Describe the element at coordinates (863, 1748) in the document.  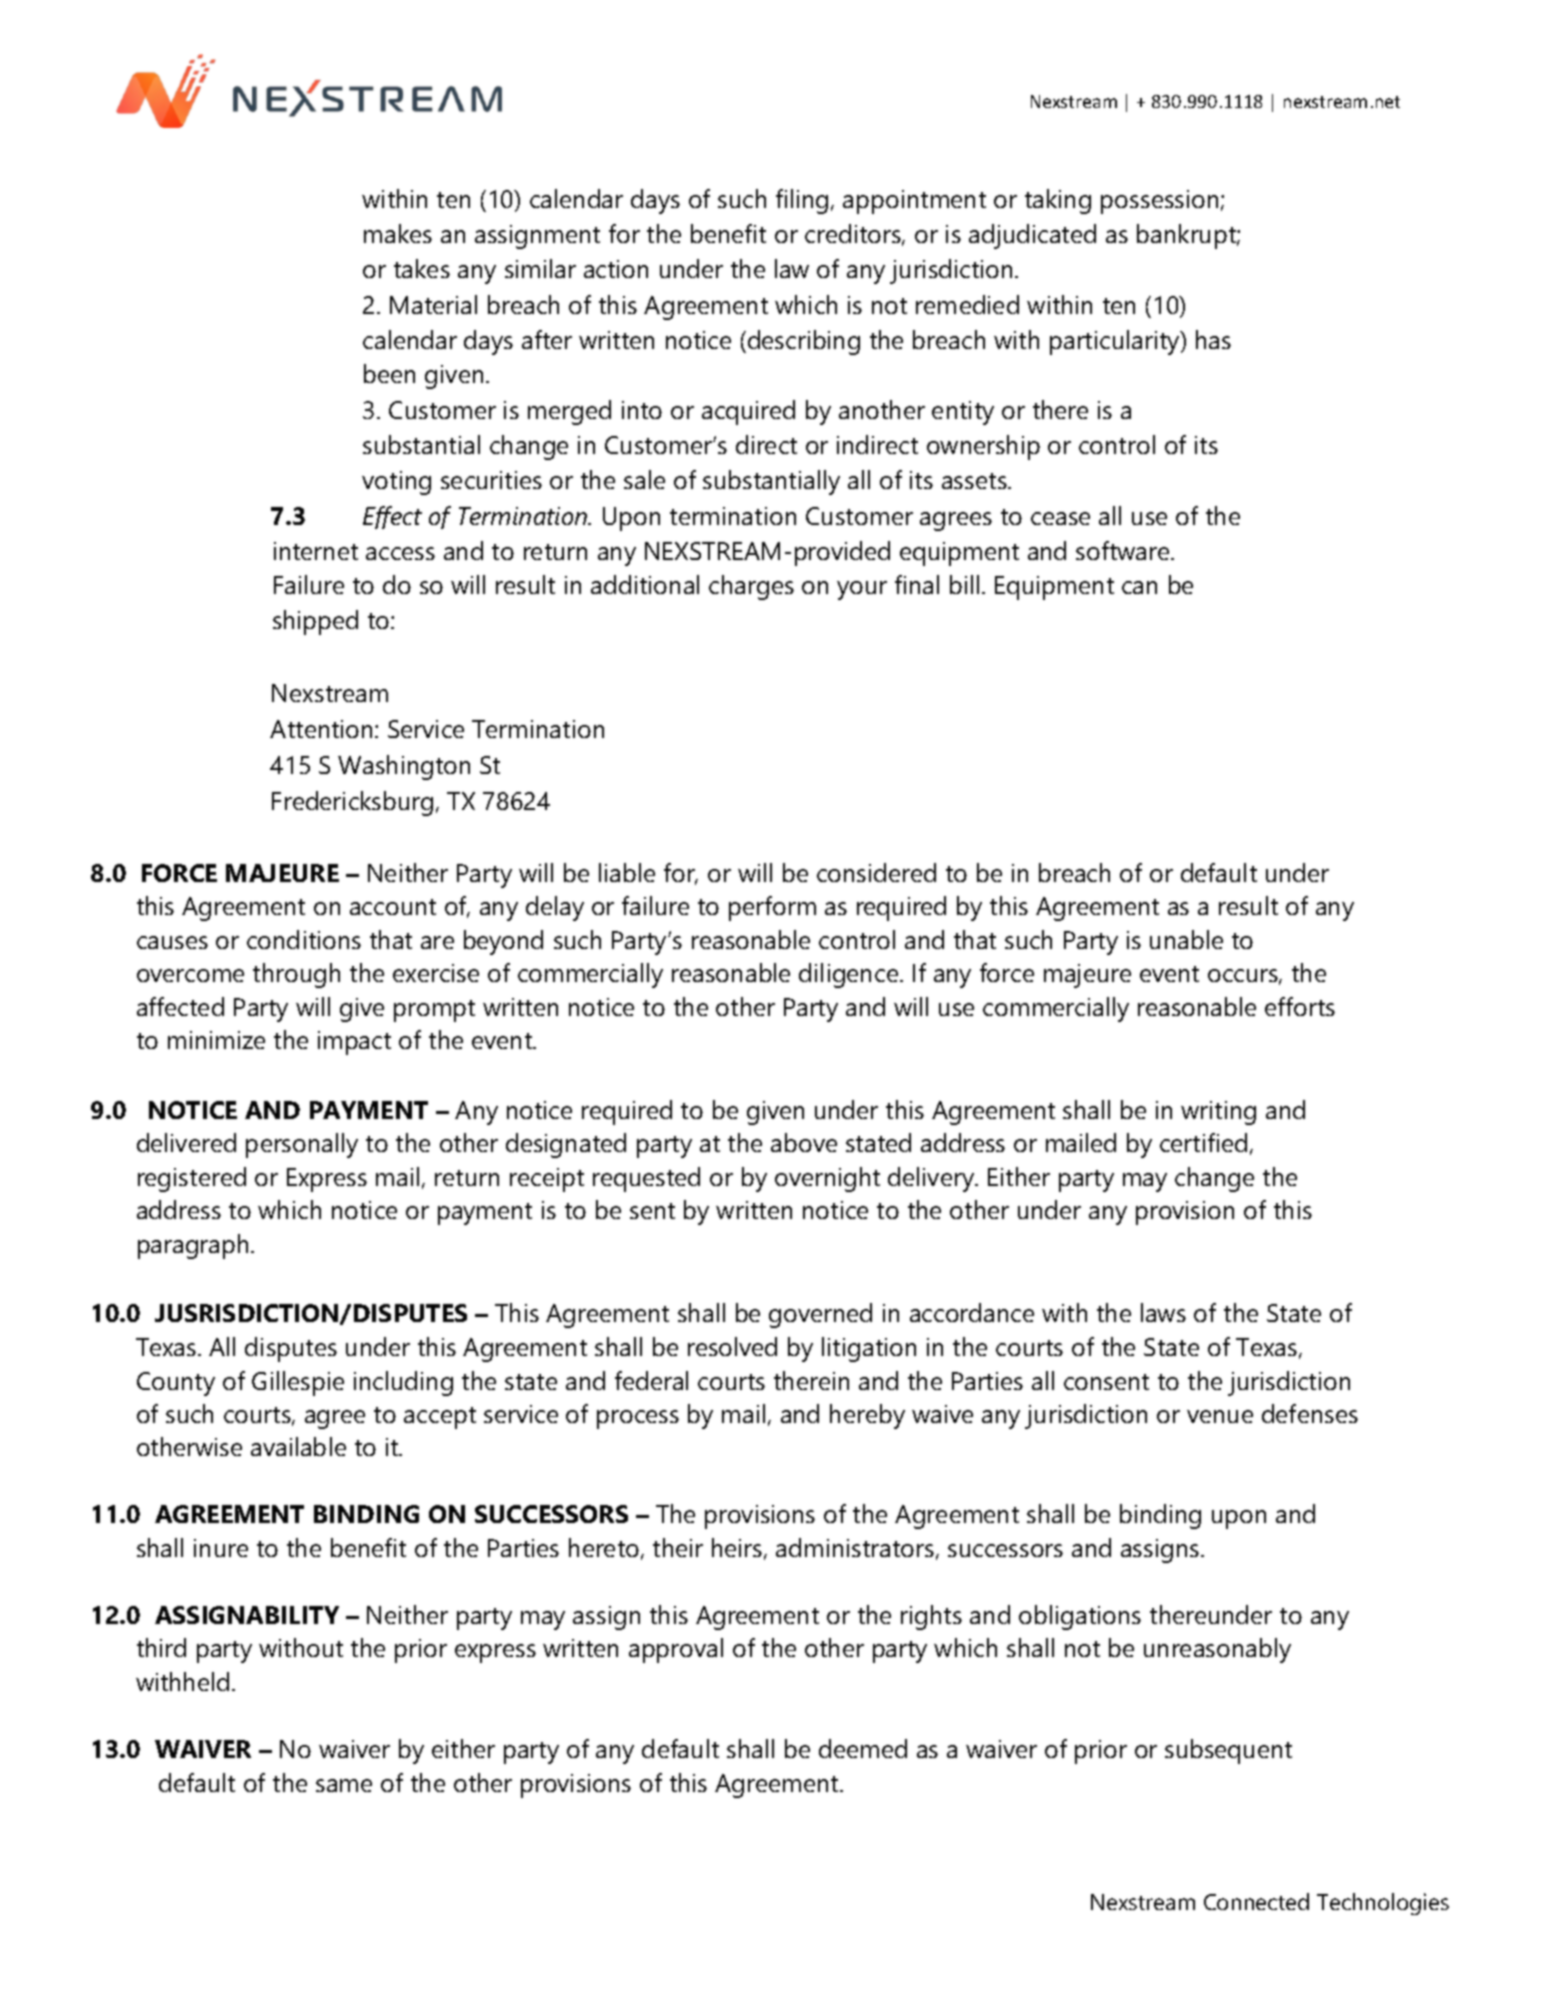
I see `deemed` at that location.
